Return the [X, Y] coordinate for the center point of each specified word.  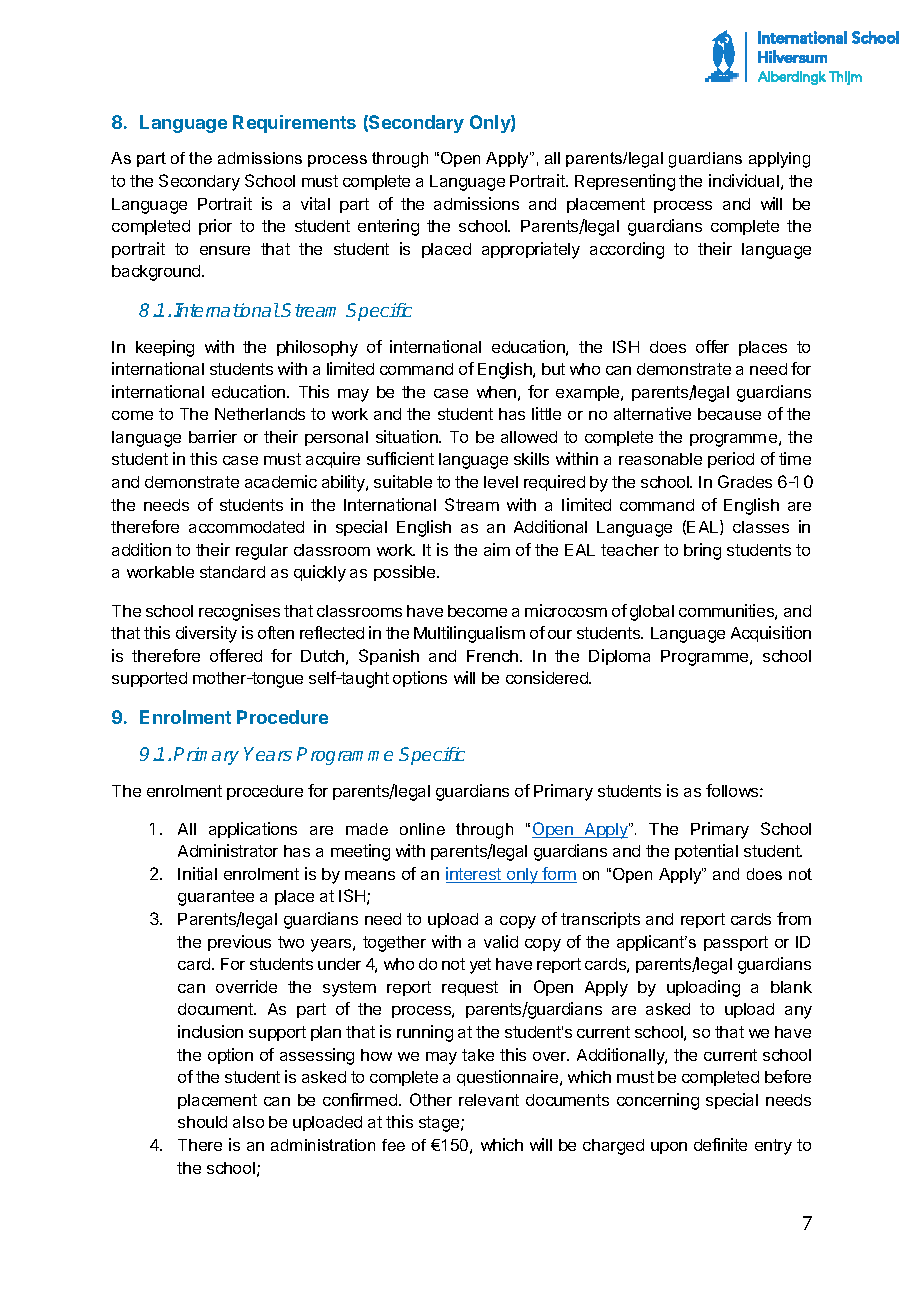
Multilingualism [469, 634]
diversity [206, 634]
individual [744, 180]
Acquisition [771, 634]
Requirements [294, 124]
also [248, 1122]
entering [388, 227]
